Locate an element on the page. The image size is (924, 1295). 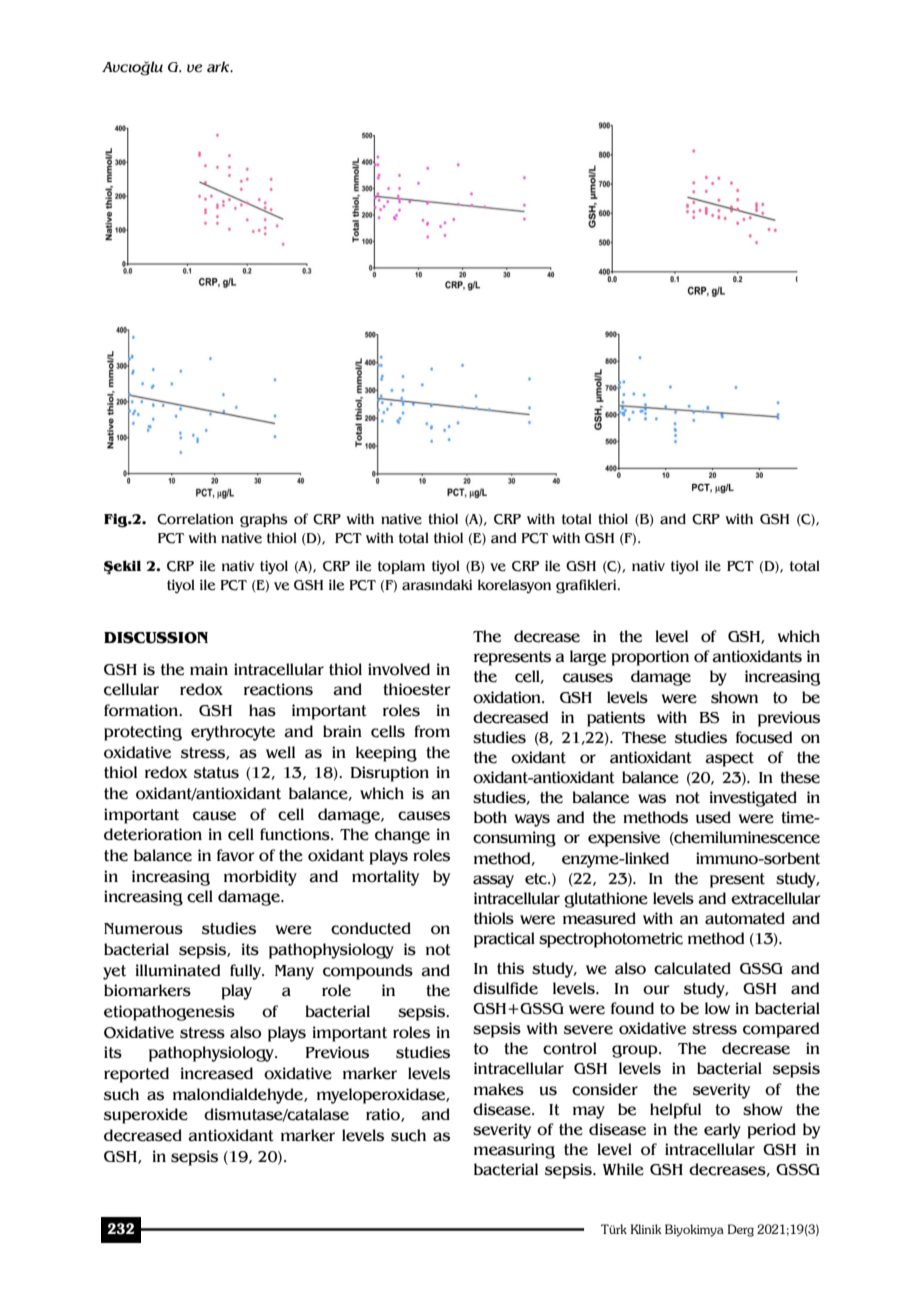
illuminated is located at coordinates (178, 970).
